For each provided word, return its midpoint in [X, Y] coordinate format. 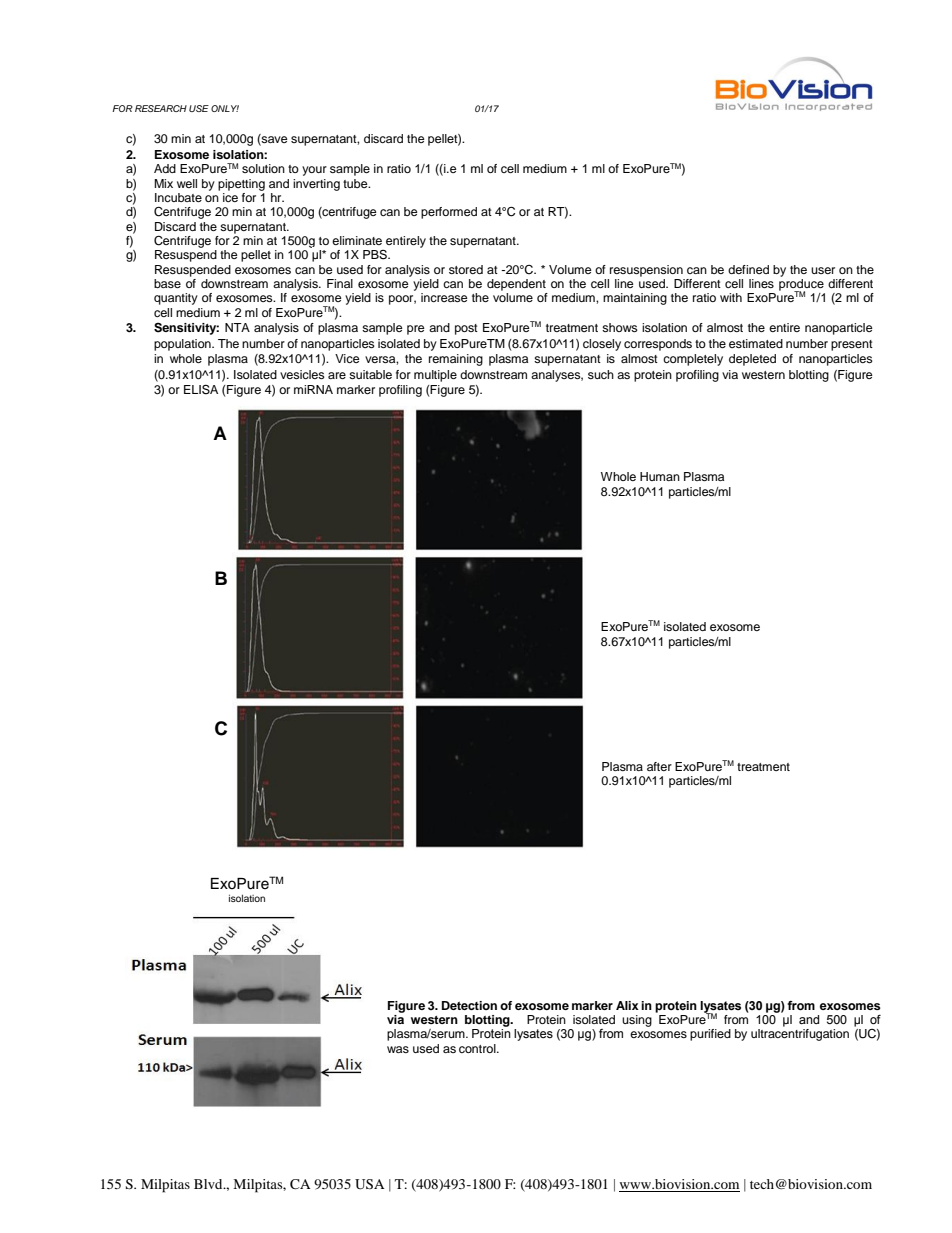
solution [263, 168]
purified [710, 1035]
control [478, 1048]
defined [748, 269]
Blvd [209, 1184]
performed [449, 213]
